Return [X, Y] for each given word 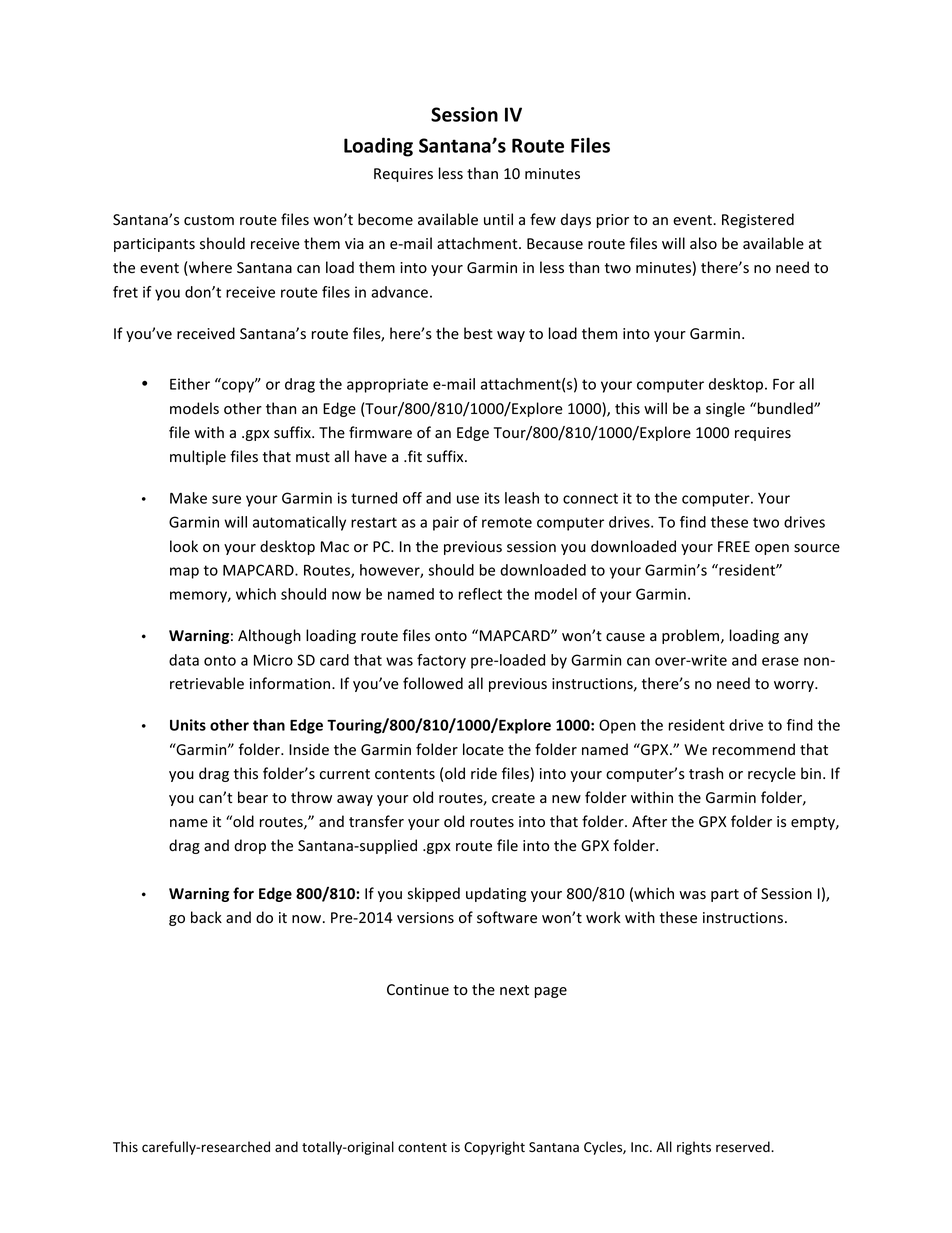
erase [780, 661]
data [184, 660]
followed [433, 683]
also [703, 243]
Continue [418, 990]
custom [209, 220]
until [498, 219]
